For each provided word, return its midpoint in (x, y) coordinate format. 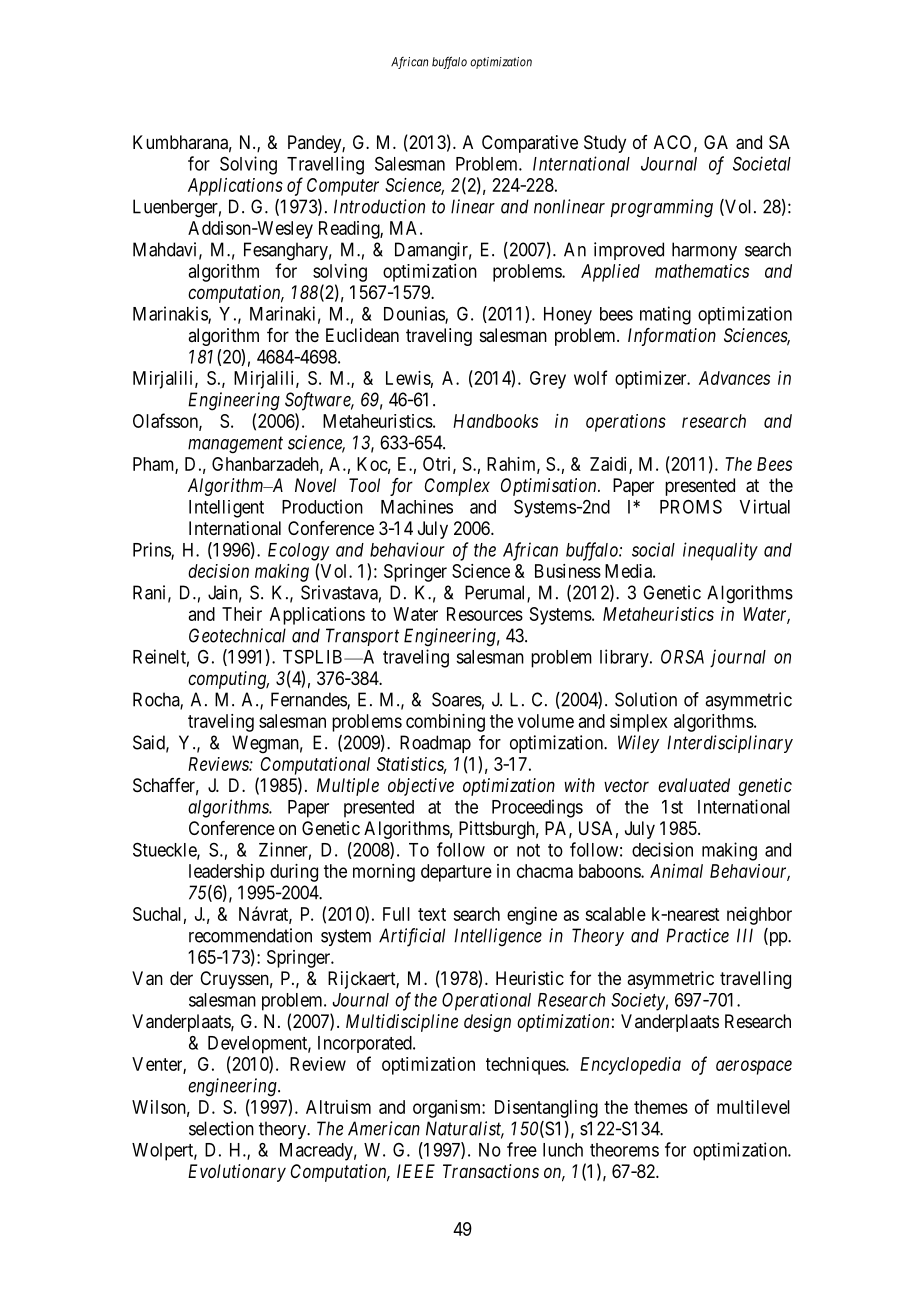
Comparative (530, 144)
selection (221, 1128)
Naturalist (465, 1129)
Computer (343, 187)
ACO (672, 142)
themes (661, 1107)
